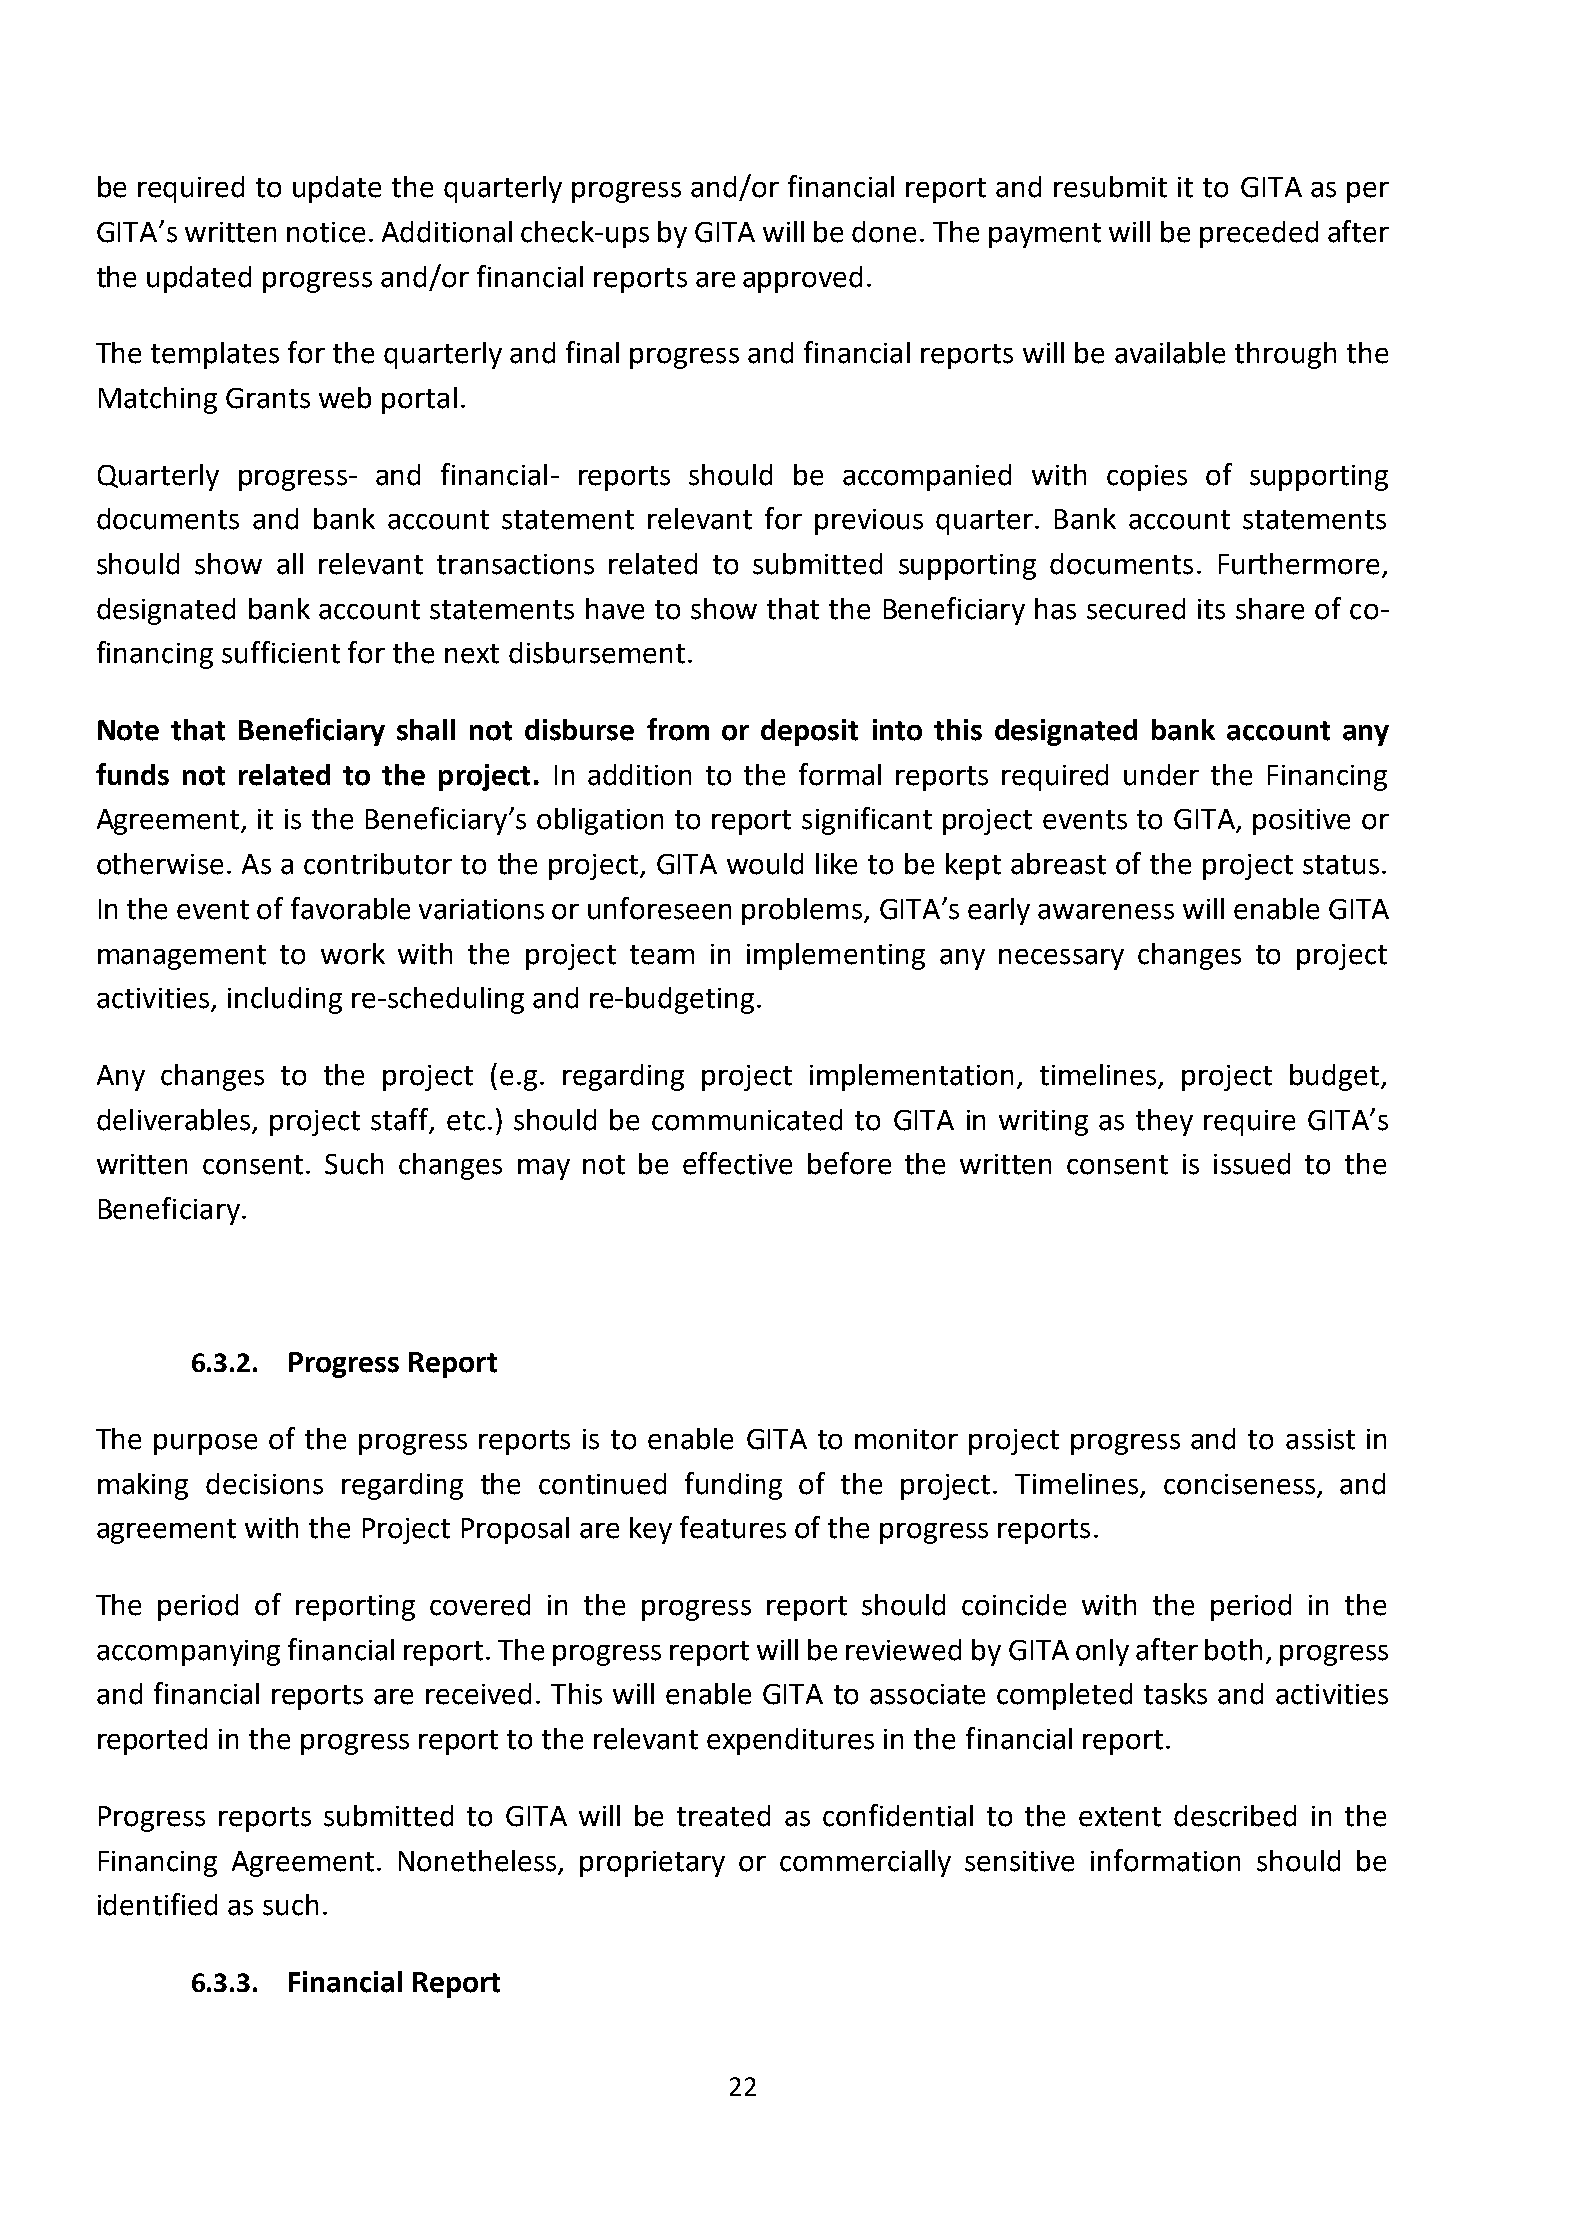 The width and height of the page is (1580, 2235). What do you see at coordinates (1164, 1122) in the page?
I see `they` at bounding box center [1164, 1122].
